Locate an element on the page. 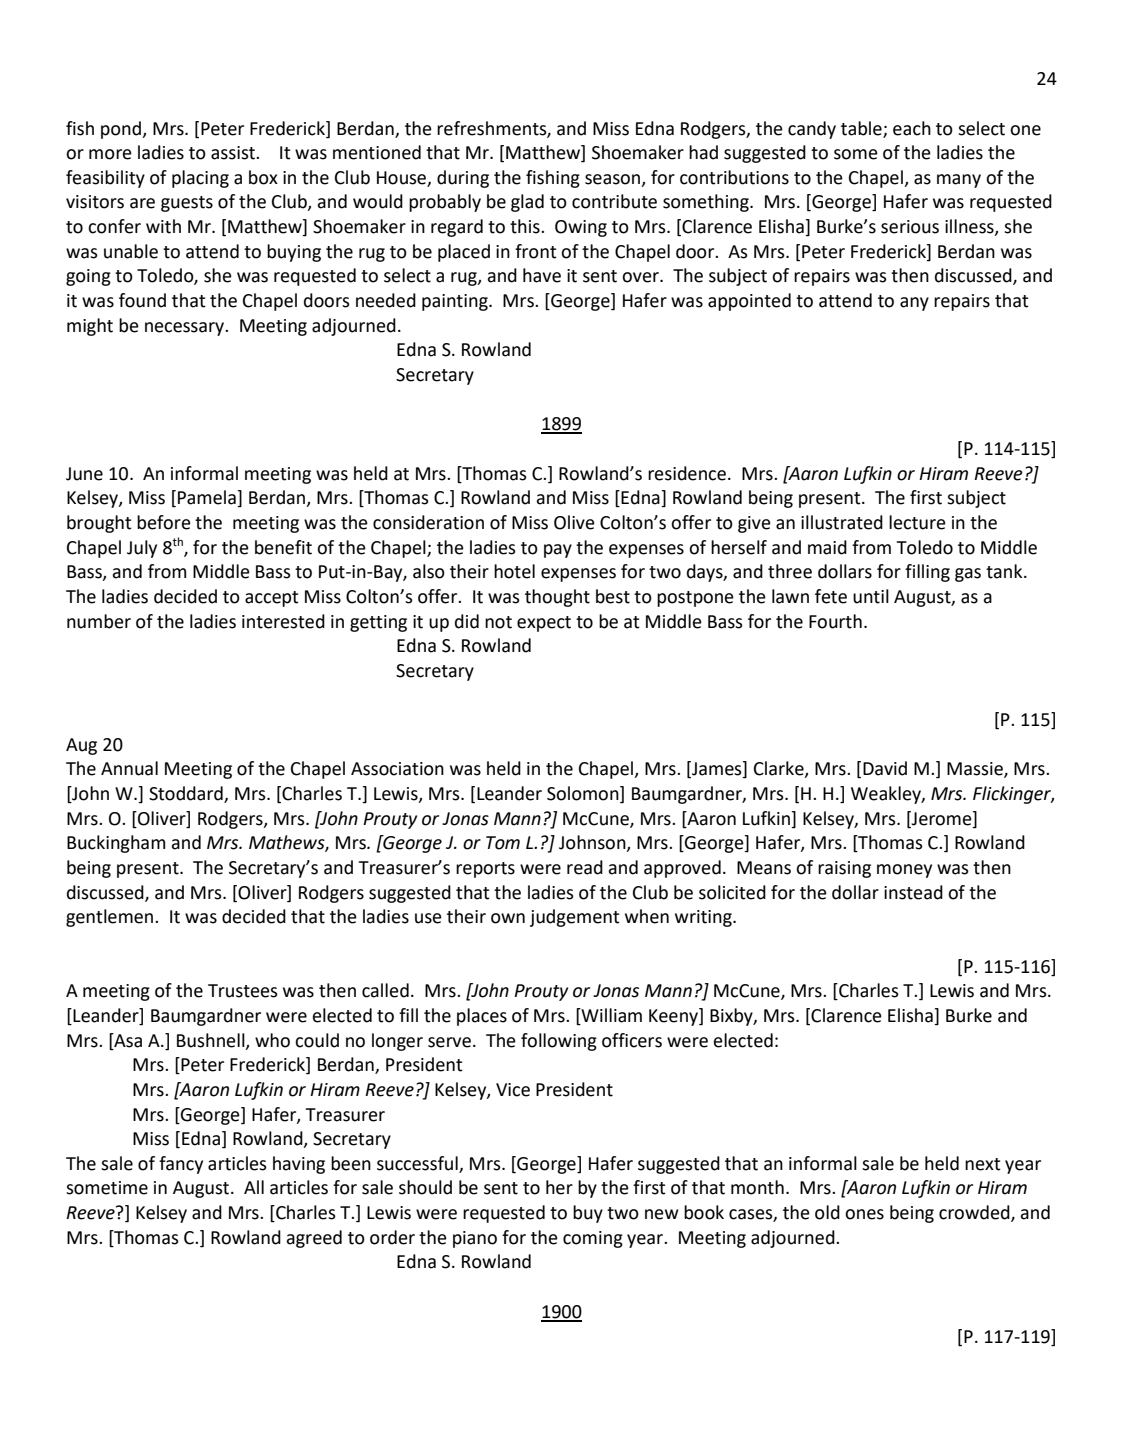 This document has width=1123, height=1454. Buckingham is located at coordinates (116, 844).
